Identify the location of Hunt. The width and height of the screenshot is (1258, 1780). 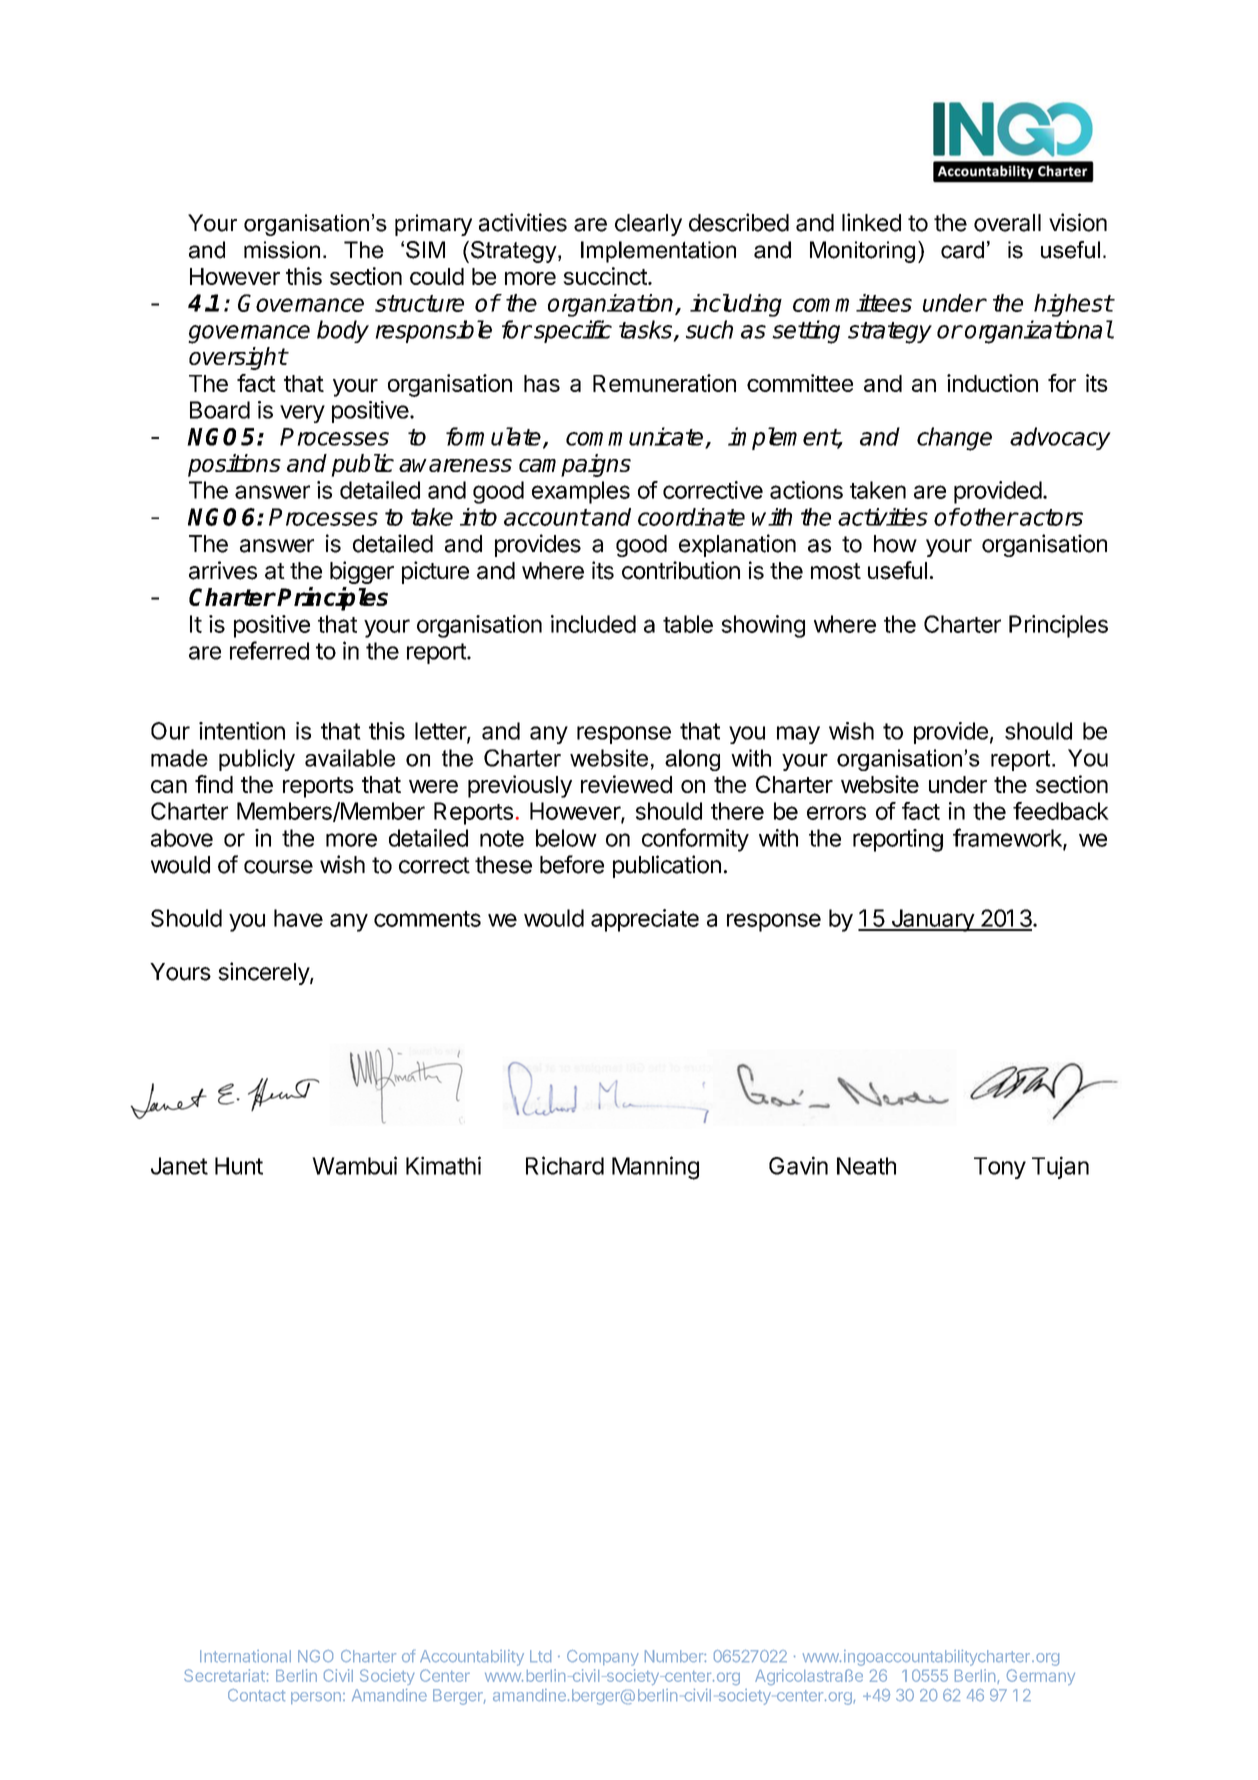
(239, 1166).
